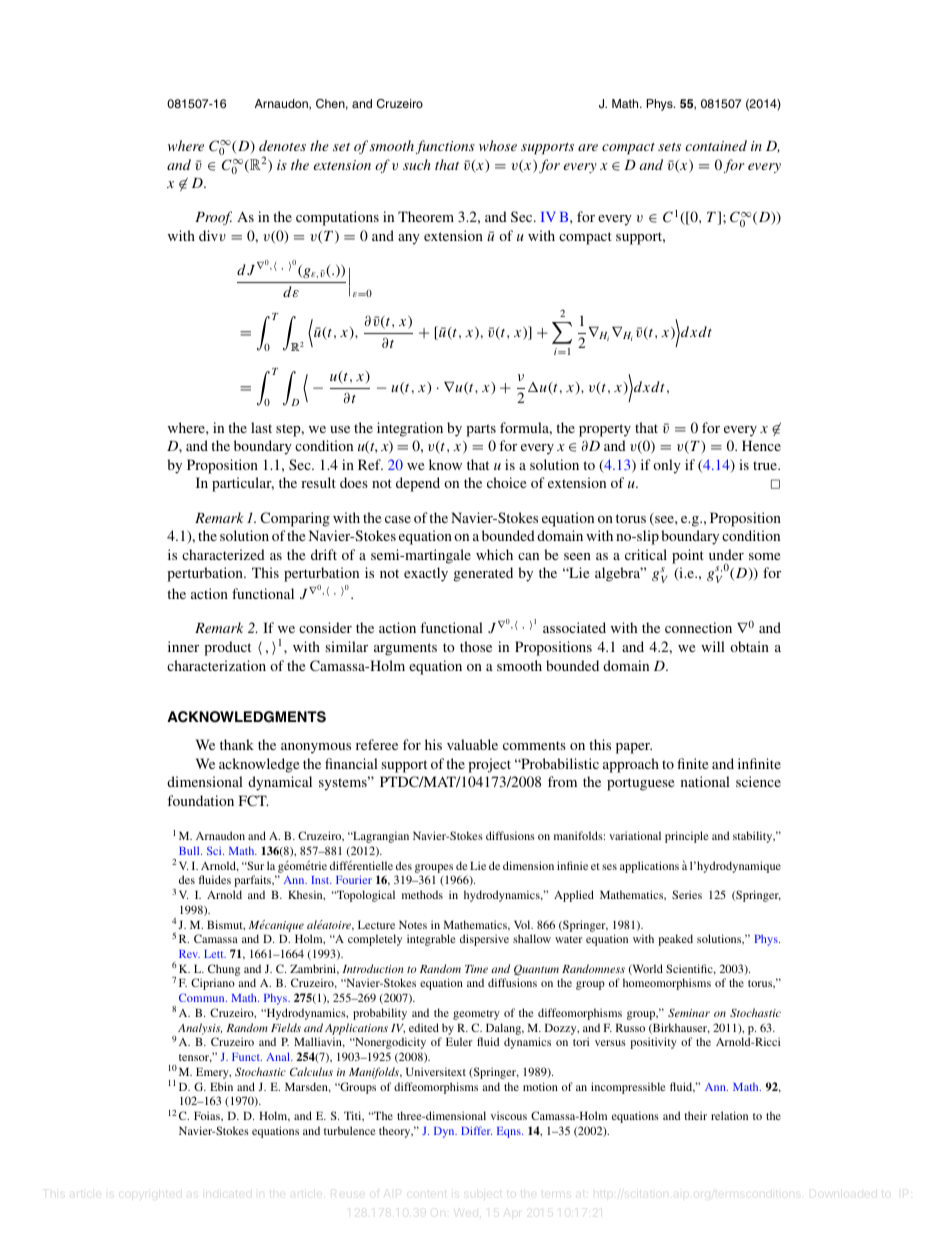 The width and height of the page is (952, 1233). Describe the element at coordinates (213, 218) in the page. I see `Proof` at that location.
